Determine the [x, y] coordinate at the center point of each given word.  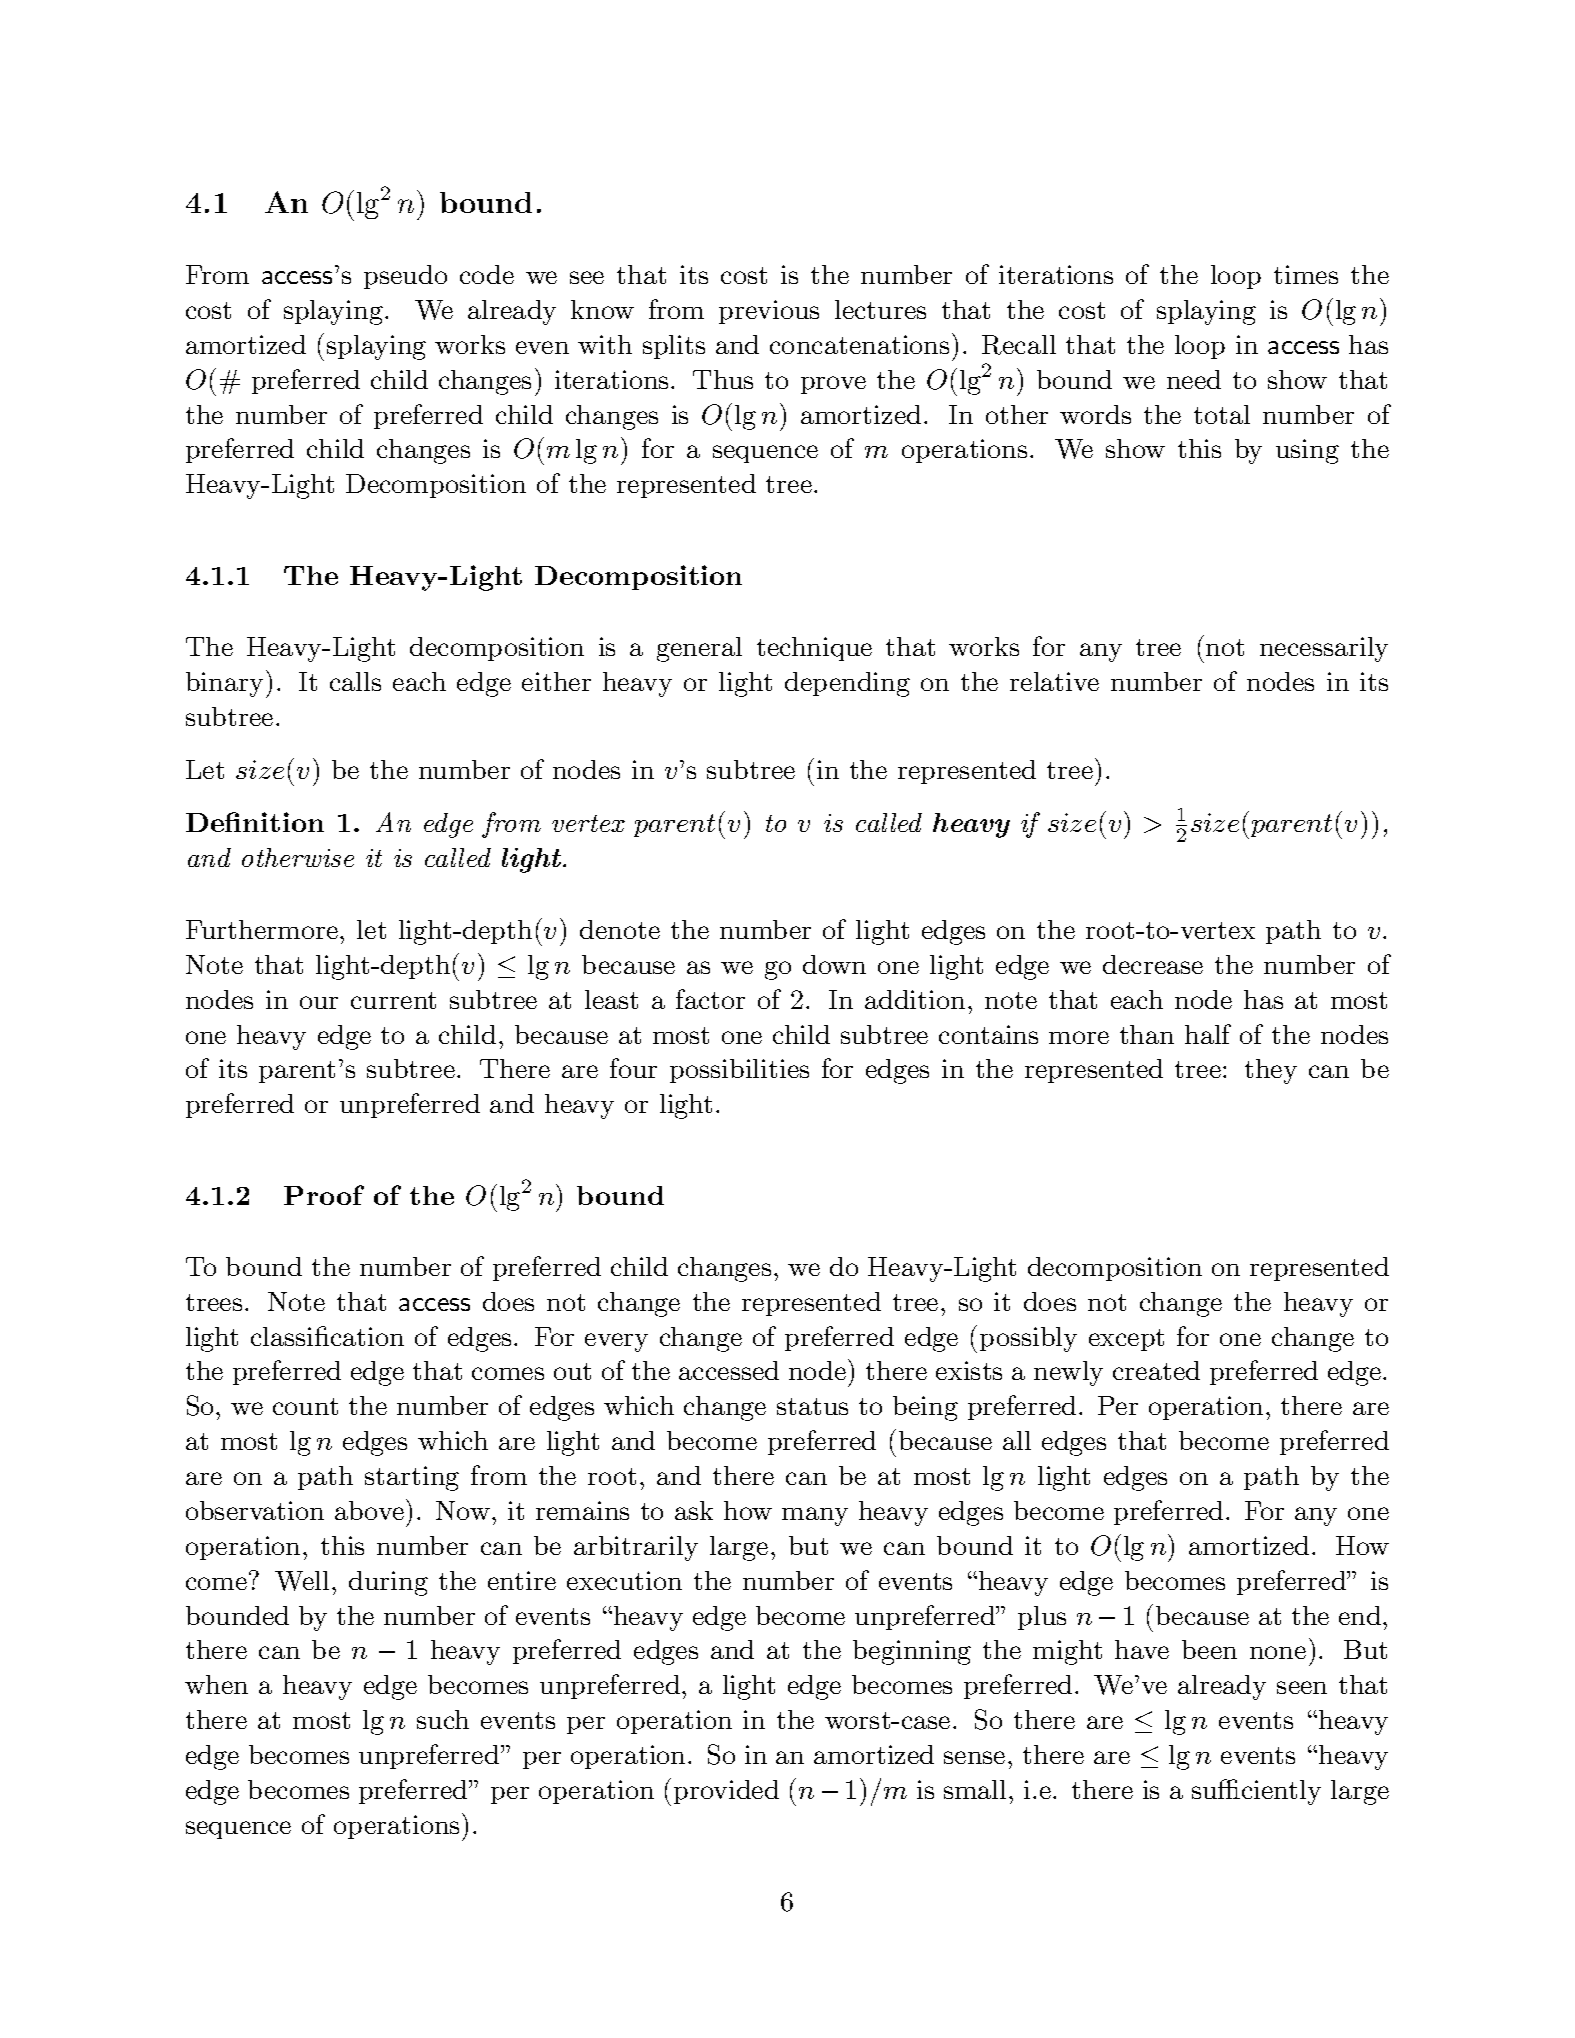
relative [1054, 681]
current [393, 1000]
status [812, 1406]
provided [726, 1792]
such [443, 1719]
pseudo [405, 277]
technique [814, 649]
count [305, 1406]
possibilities [739, 1071]
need [1194, 379]
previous [769, 312]
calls [355, 681]
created [1156, 1370]
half [1208, 1034]
